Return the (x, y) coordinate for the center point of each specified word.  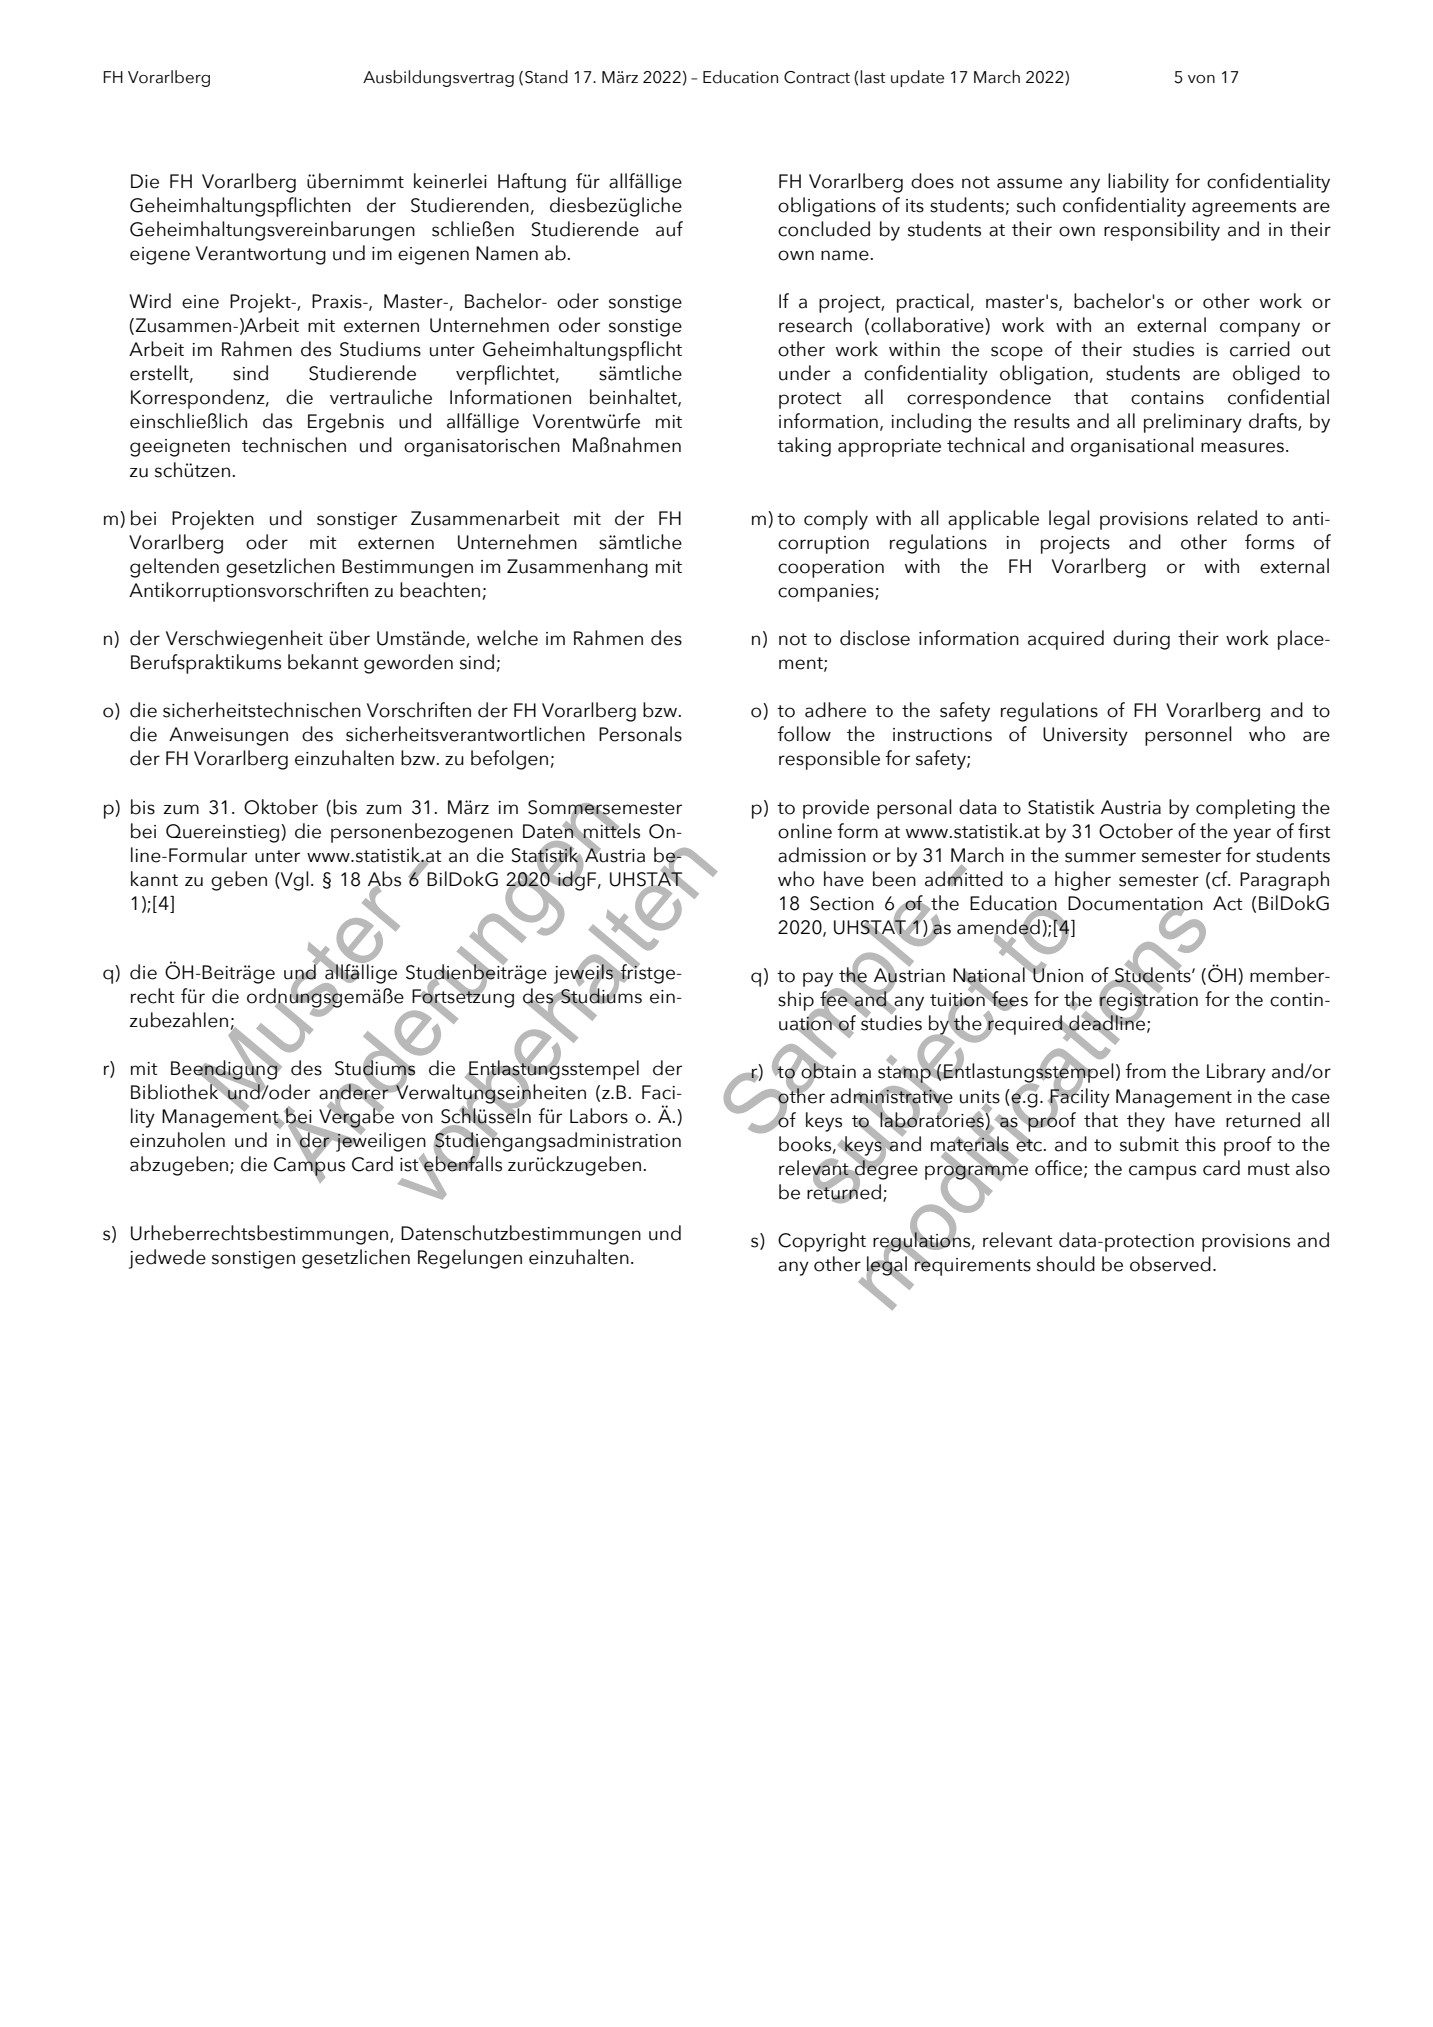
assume (1029, 183)
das (277, 421)
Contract (817, 77)
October (1136, 831)
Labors (599, 1116)
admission (822, 855)
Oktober (281, 807)
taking (804, 447)
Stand (546, 77)
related (1227, 518)
